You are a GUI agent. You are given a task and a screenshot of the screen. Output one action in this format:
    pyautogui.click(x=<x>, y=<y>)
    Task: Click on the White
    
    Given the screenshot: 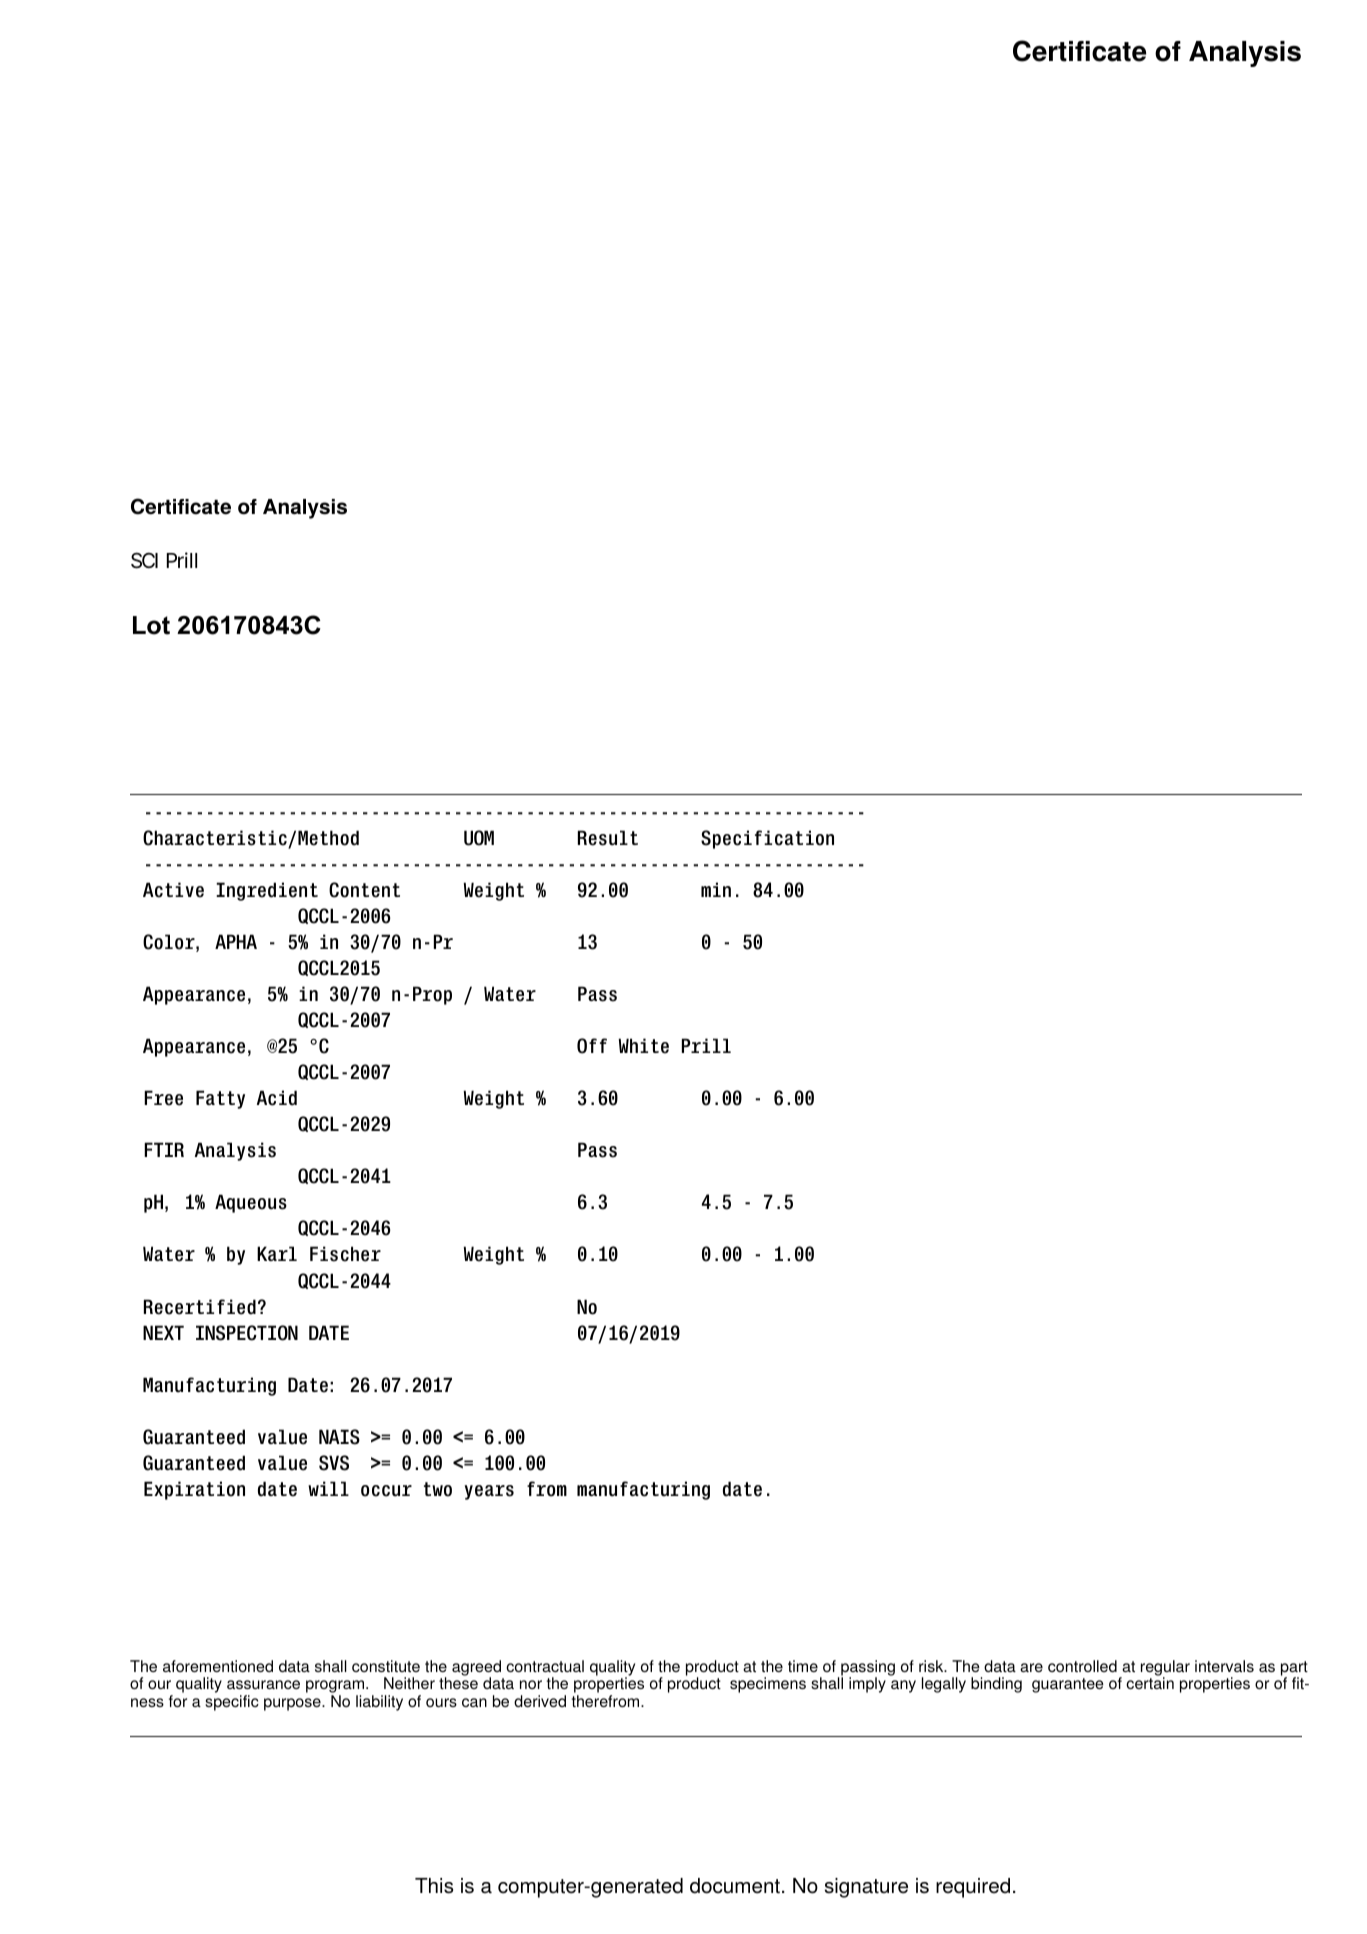 What is the action you would take?
    pyautogui.click(x=644, y=1046)
